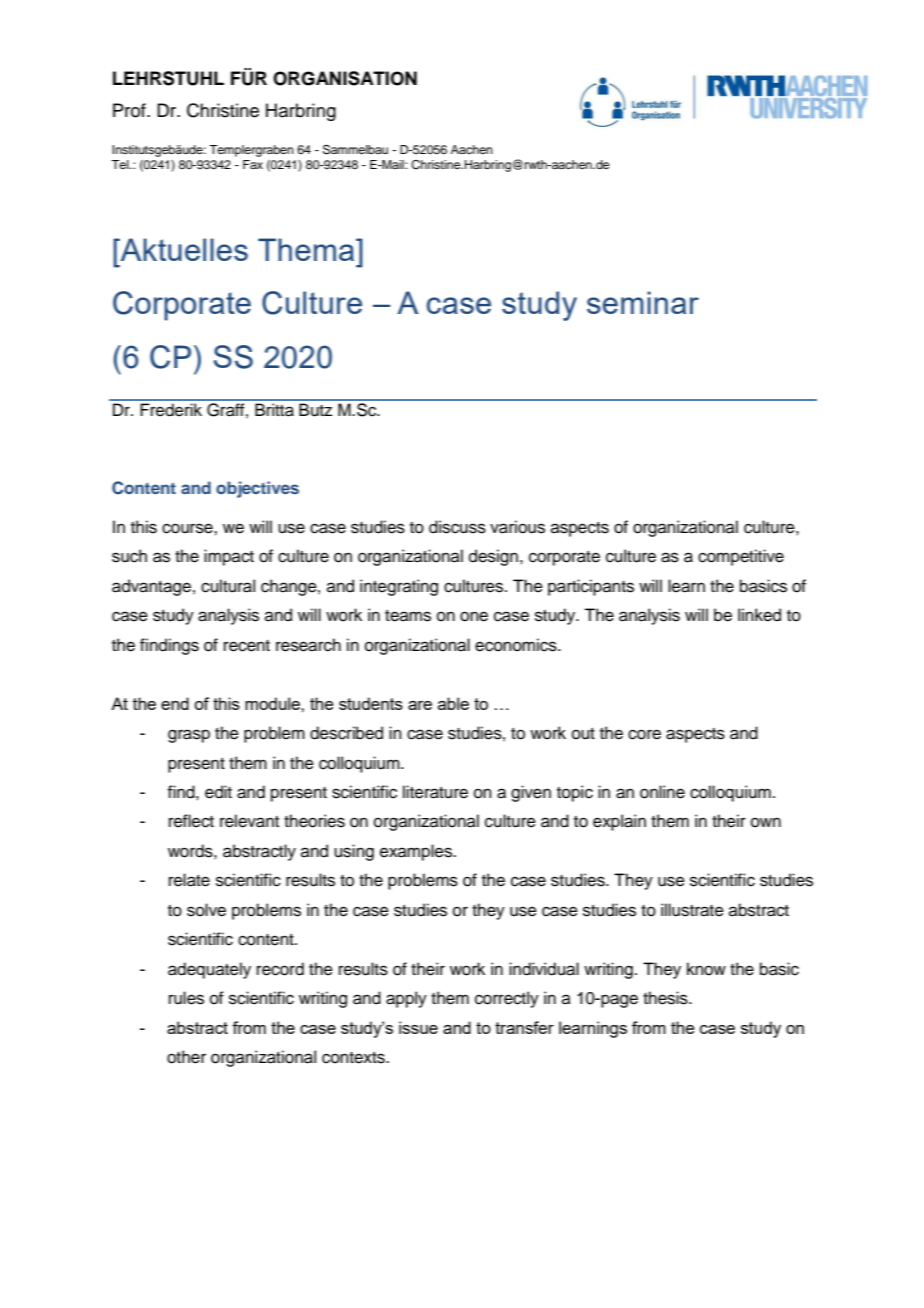 This screenshot has width=924, height=1308. What do you see at coordinates (435, 792) in the screenshot?
I see `literature` at bounding box center [435, 792].
